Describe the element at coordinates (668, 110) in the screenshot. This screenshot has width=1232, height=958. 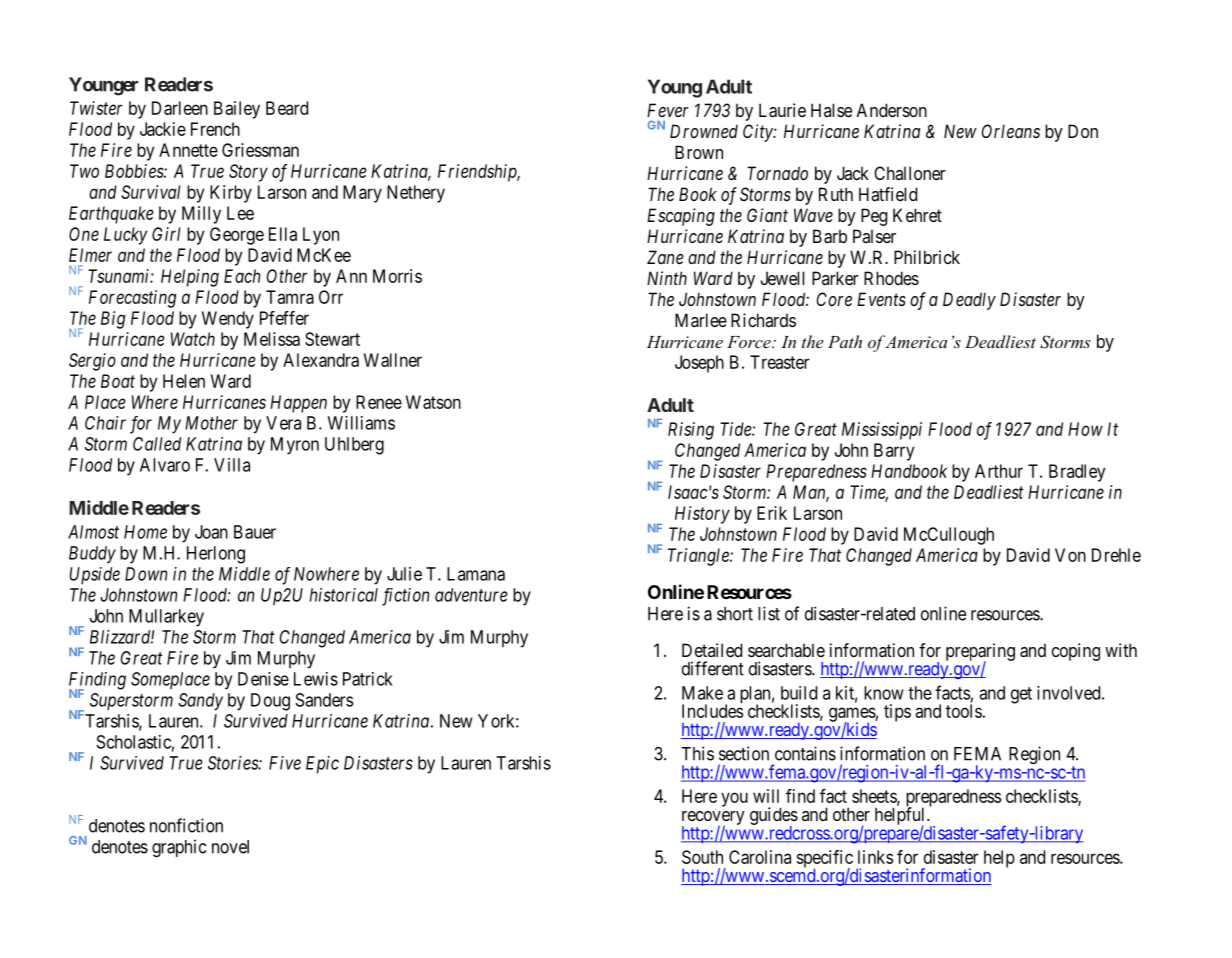
I see `Fever` at that location.
